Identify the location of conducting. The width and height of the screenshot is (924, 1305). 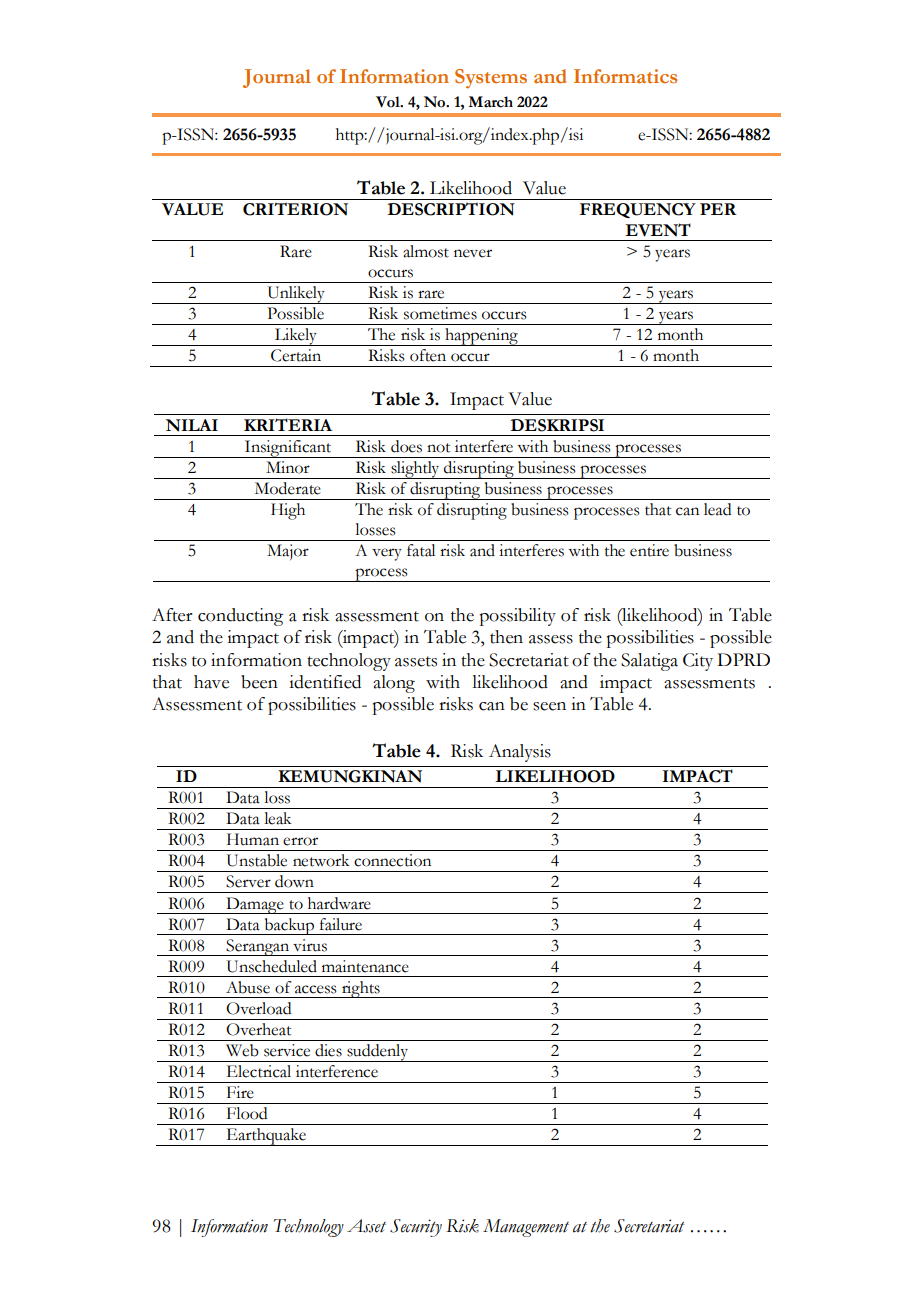
(240, 617).
